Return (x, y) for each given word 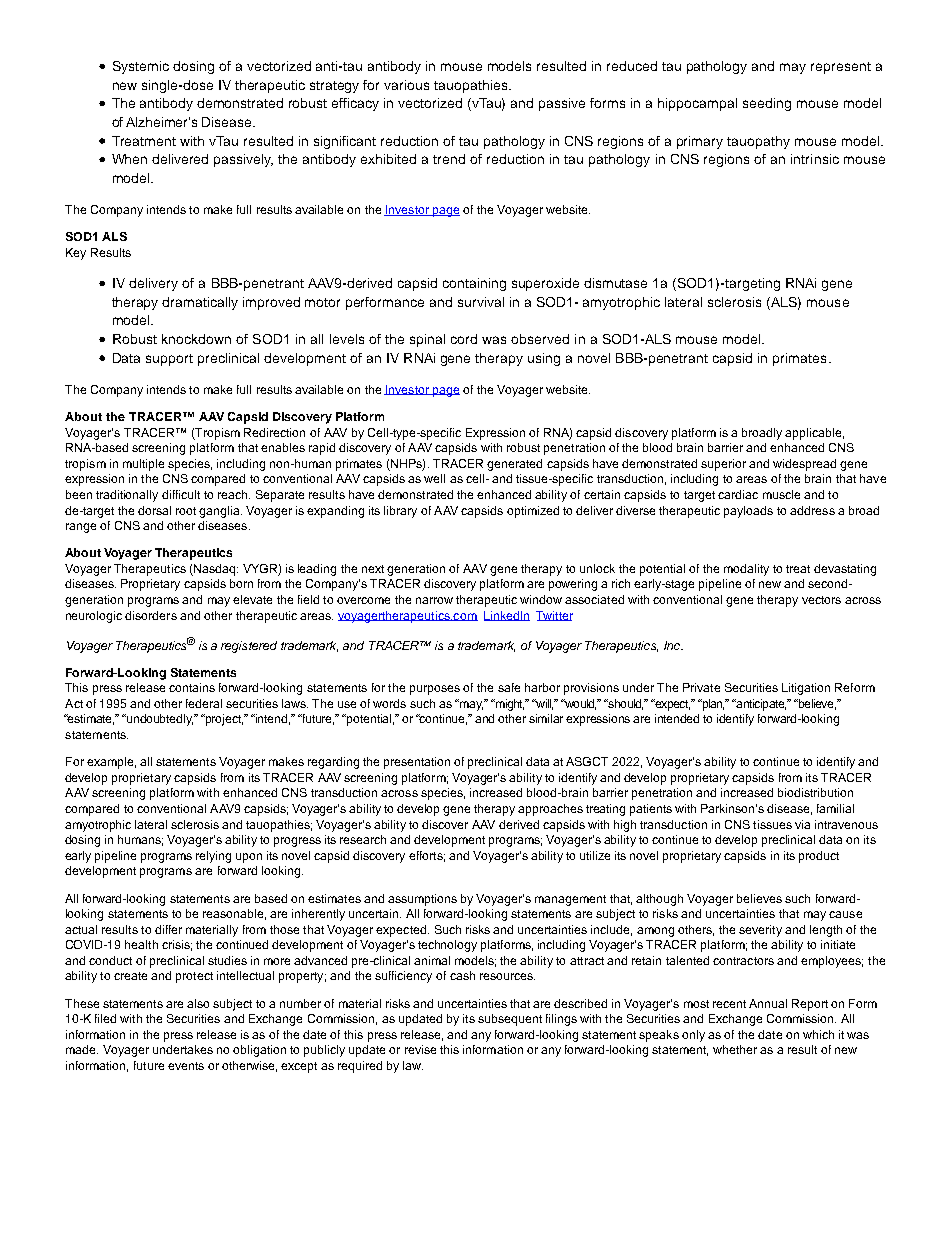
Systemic (141, 67)
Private (701, 687)
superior (723, 465)
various (406, 85)
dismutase (615, 283)
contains (192, 687)
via (802, 824)
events (186, 1066)
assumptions (422, 900)
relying (213, 857)
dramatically (200, 303)
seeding (767, 104)
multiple (143, 465)
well (434, 478)
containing (474, 284)
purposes (435, 690)
